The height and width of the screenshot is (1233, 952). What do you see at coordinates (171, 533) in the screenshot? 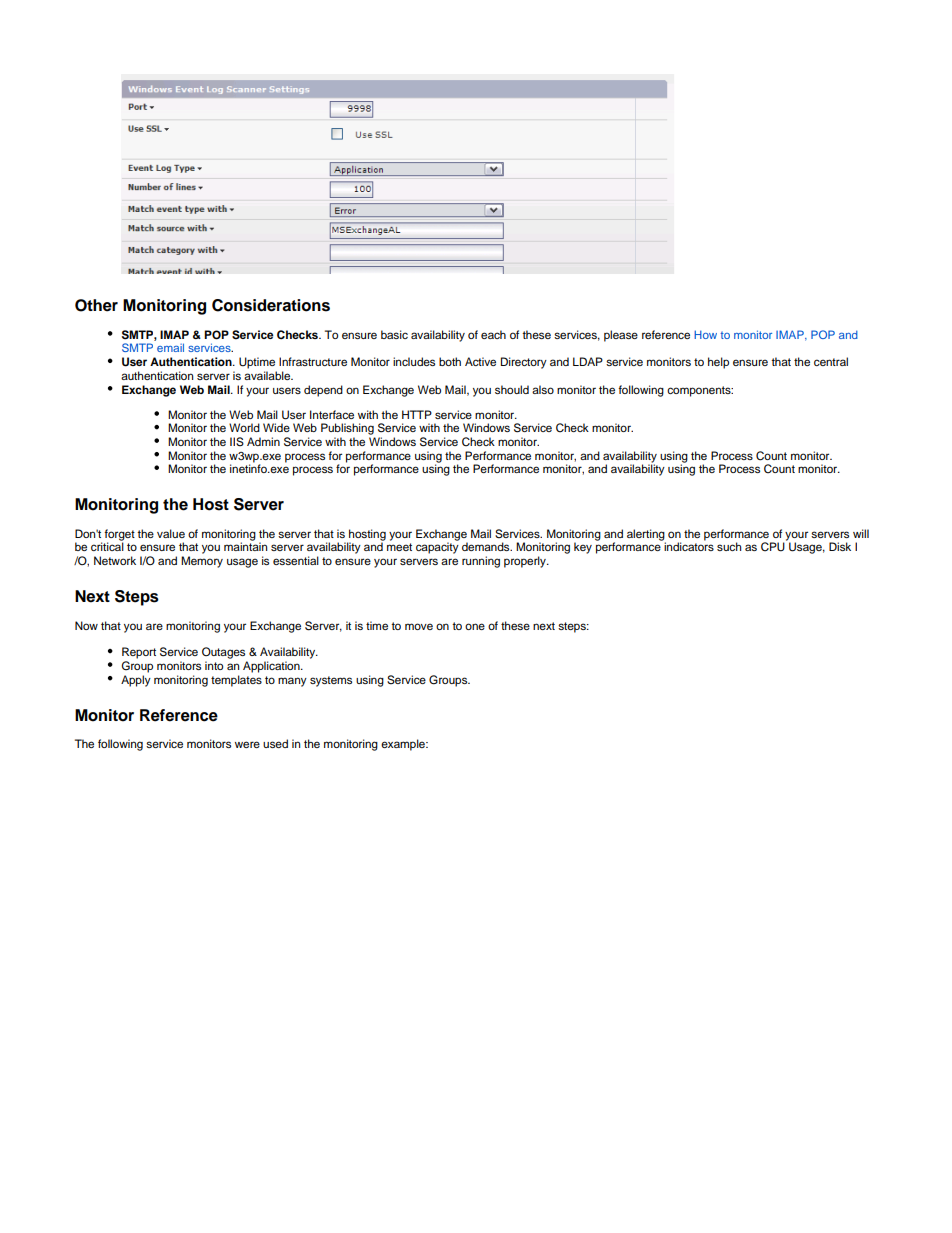
I see `value` at bounding box center [171, 533].
